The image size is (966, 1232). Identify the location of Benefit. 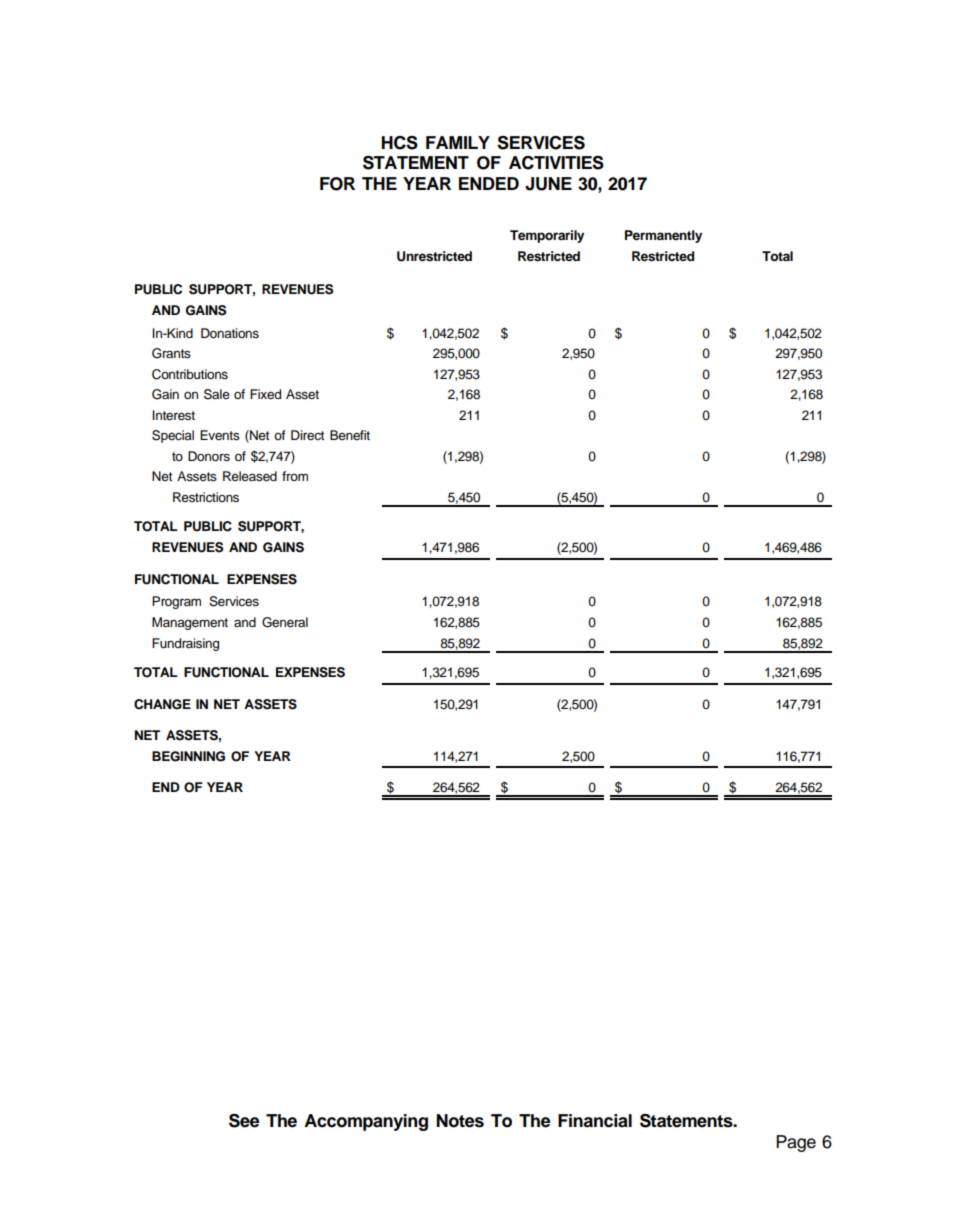
(350, 435).
